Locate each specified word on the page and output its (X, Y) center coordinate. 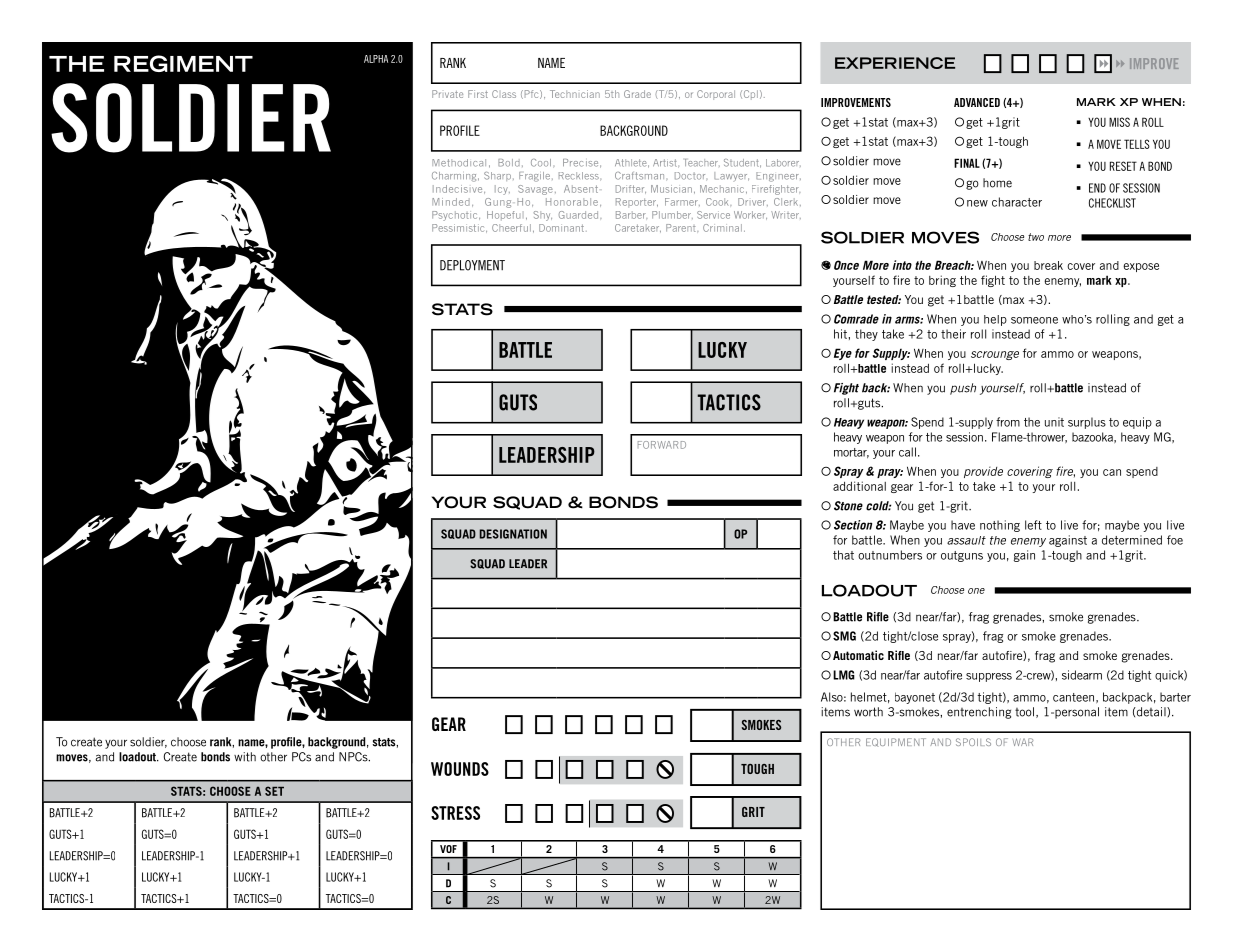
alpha (376, 59)
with (245, 757)
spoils (973, 742)
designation (513, 534)
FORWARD (662, 445)
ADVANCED (977, 102)
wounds (460, 769)
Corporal (716, 95)
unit (1054, 422)
